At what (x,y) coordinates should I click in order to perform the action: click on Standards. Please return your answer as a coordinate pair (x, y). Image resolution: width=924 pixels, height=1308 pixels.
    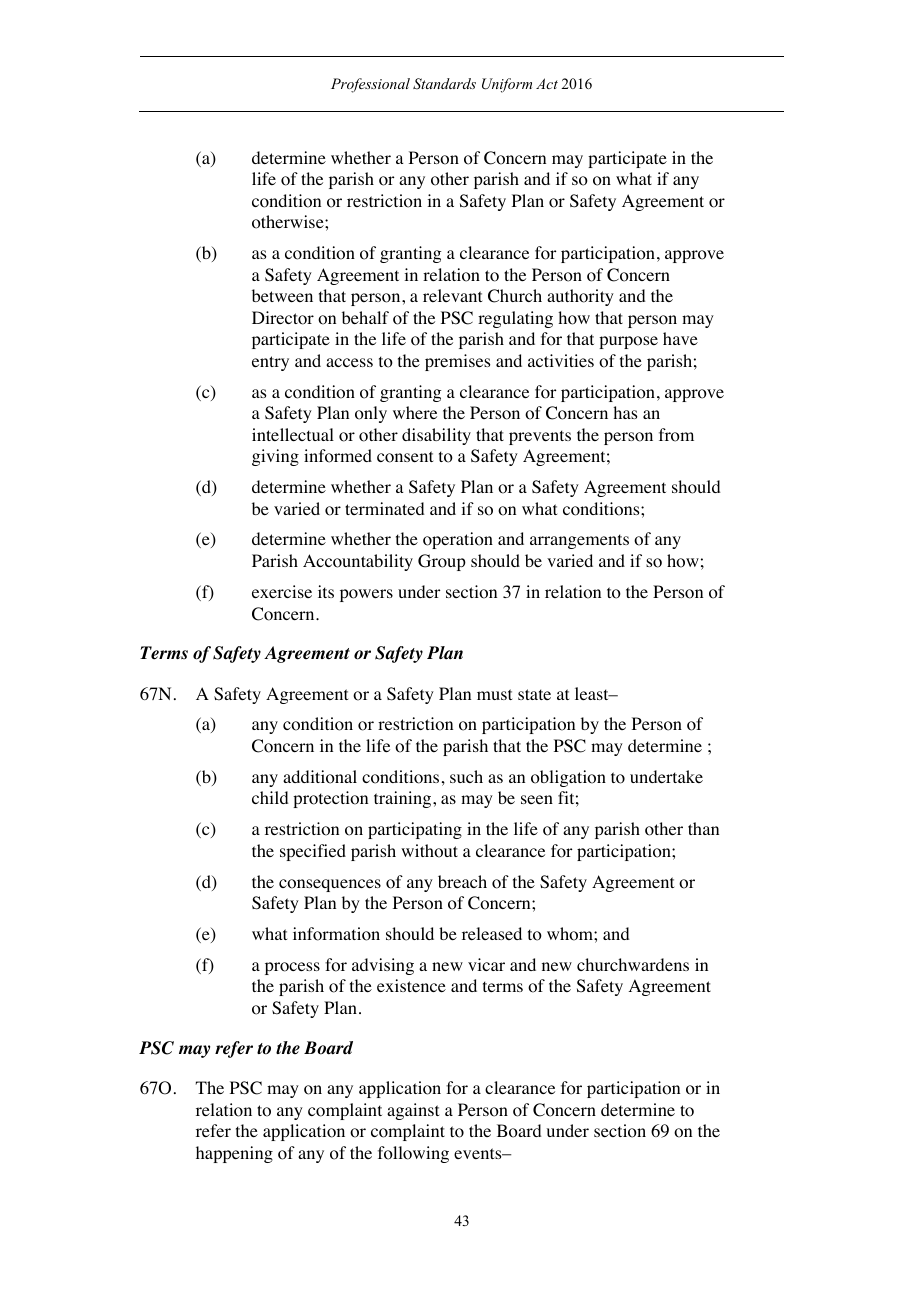
    Looking at the image, I should click on (444, 84).
